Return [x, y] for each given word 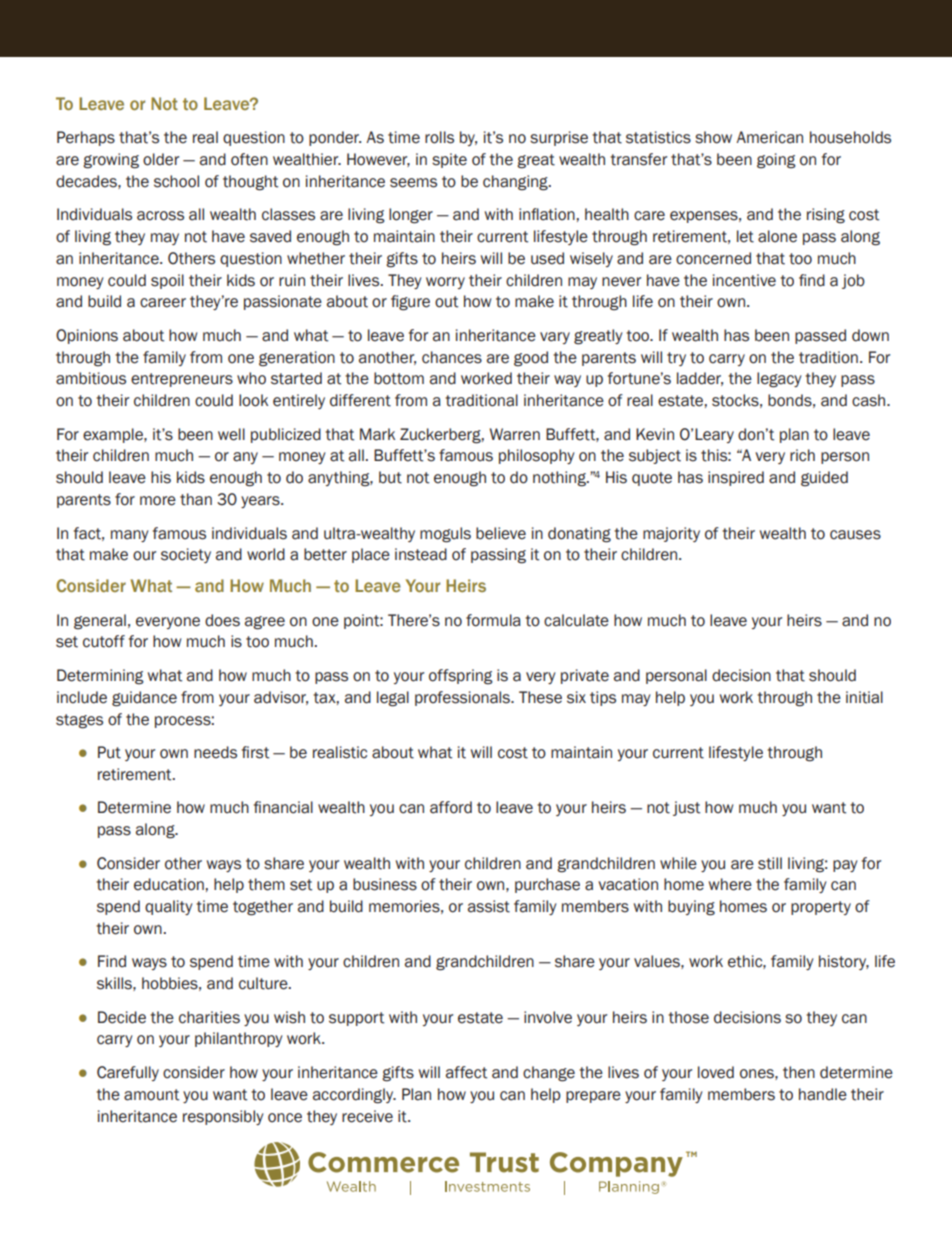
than [196, 499]
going [776, 161]
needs [215, 752]
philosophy [536, 456]
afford [451, 807]
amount [151, 1095]
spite [449, 160]
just [686, 808]
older [161, 159]
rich [802, 455]
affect [466, 1072]
